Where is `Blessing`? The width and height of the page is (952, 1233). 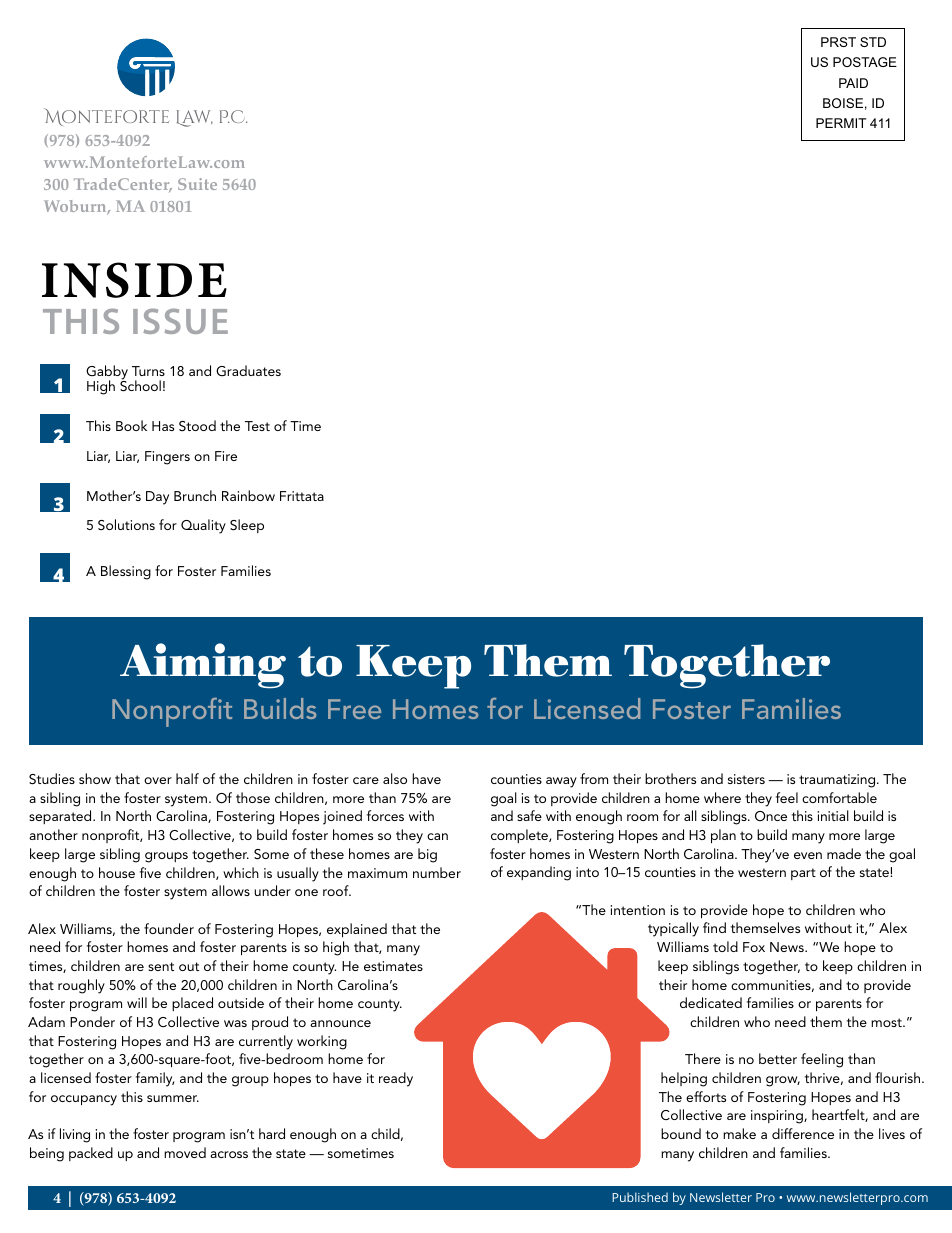 Blessing is located at coordinates (126, 572).
